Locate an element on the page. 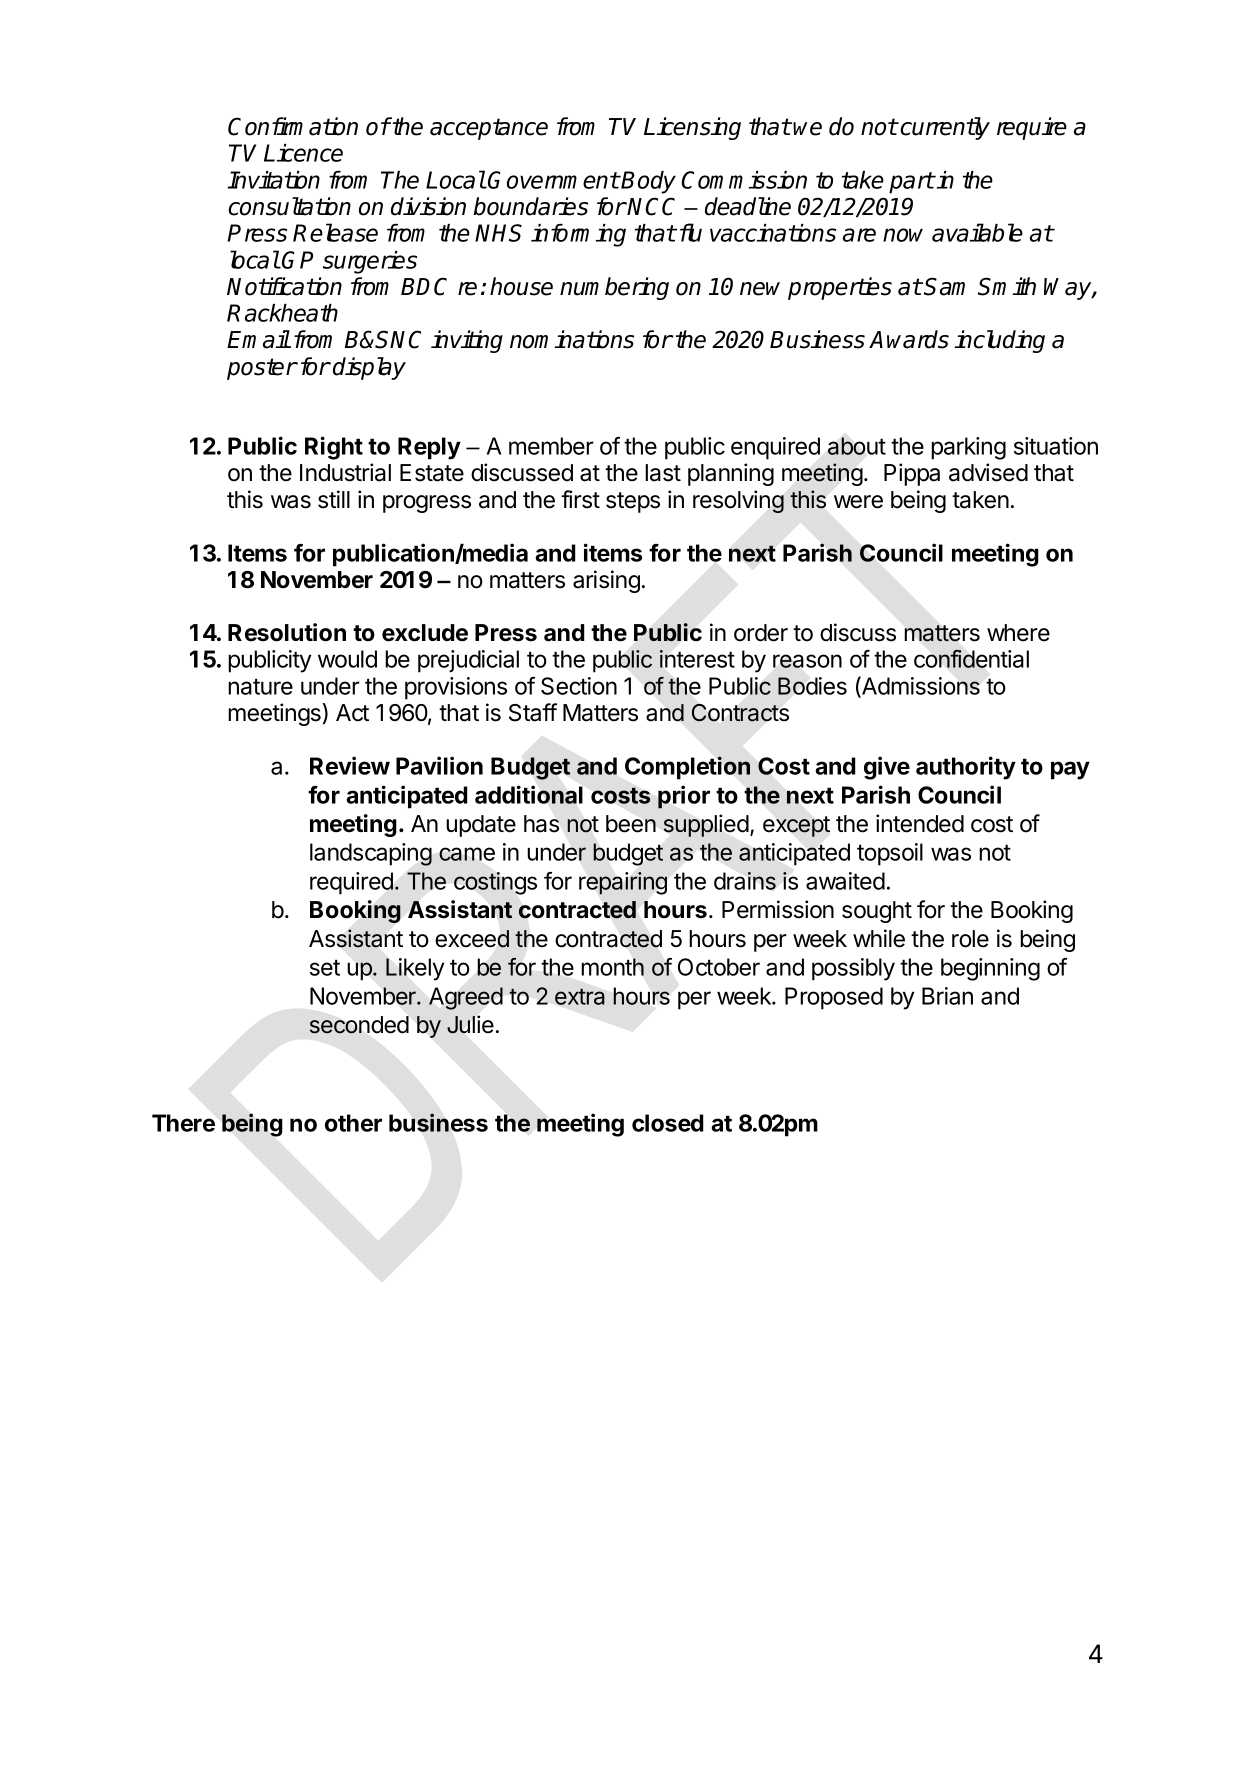 The height and width of the page is (1772, 1253). currently is located at coordinates (945, 128).
